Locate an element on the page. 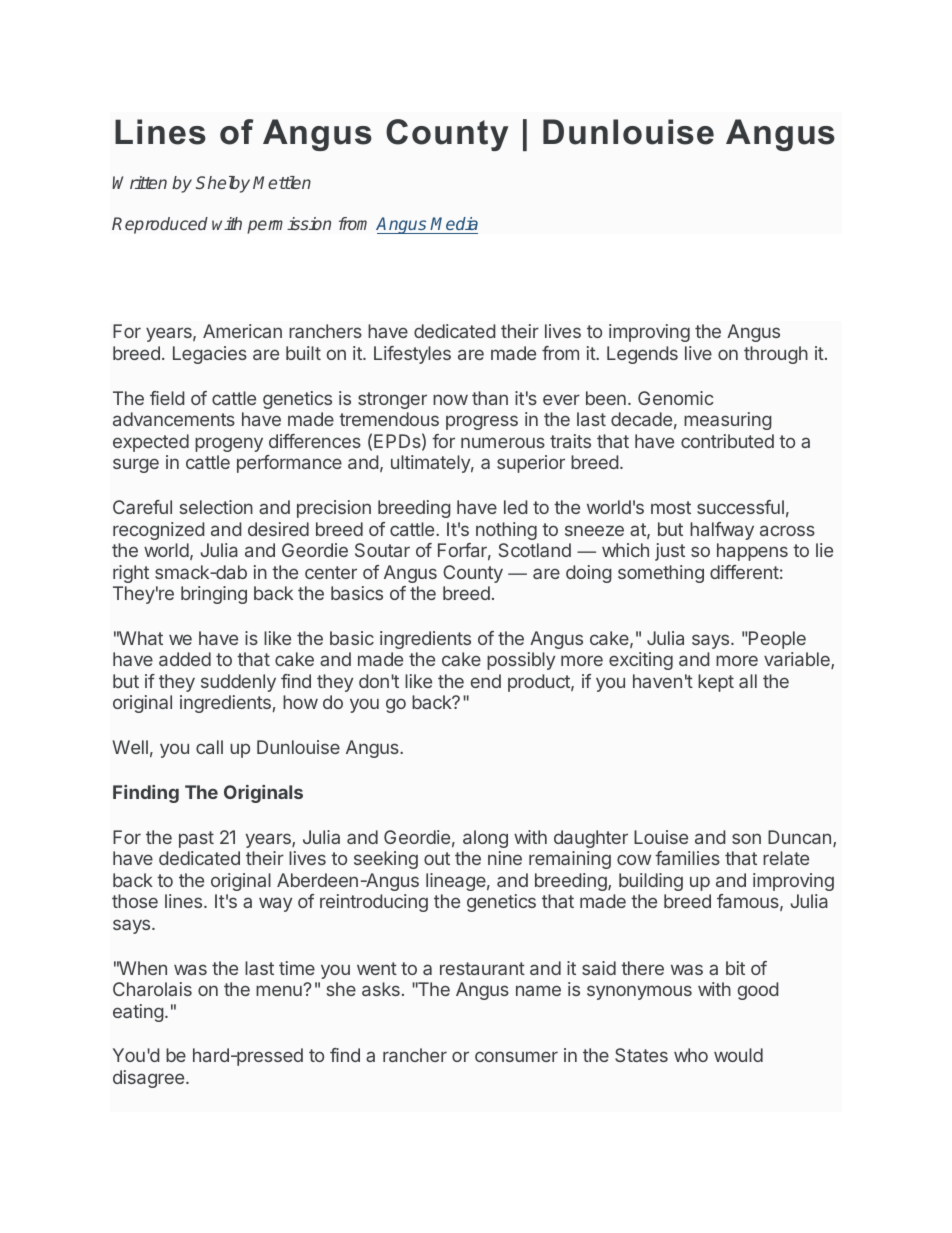 The height and width of the image is (1233, 952). added is located at coordinates (185, 659).
